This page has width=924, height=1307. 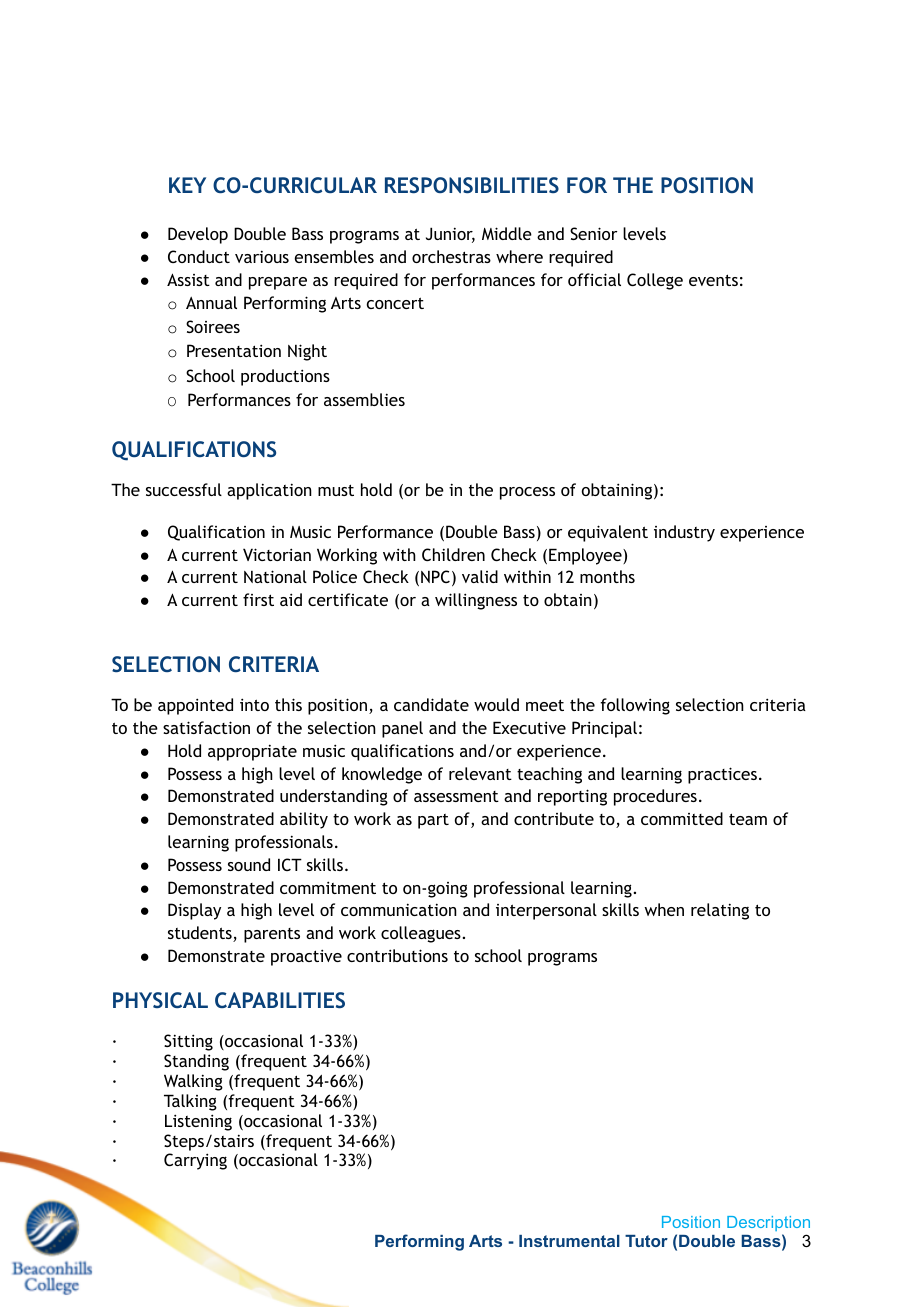 I want to click on Carrying, so click(x=195, y=1161).
